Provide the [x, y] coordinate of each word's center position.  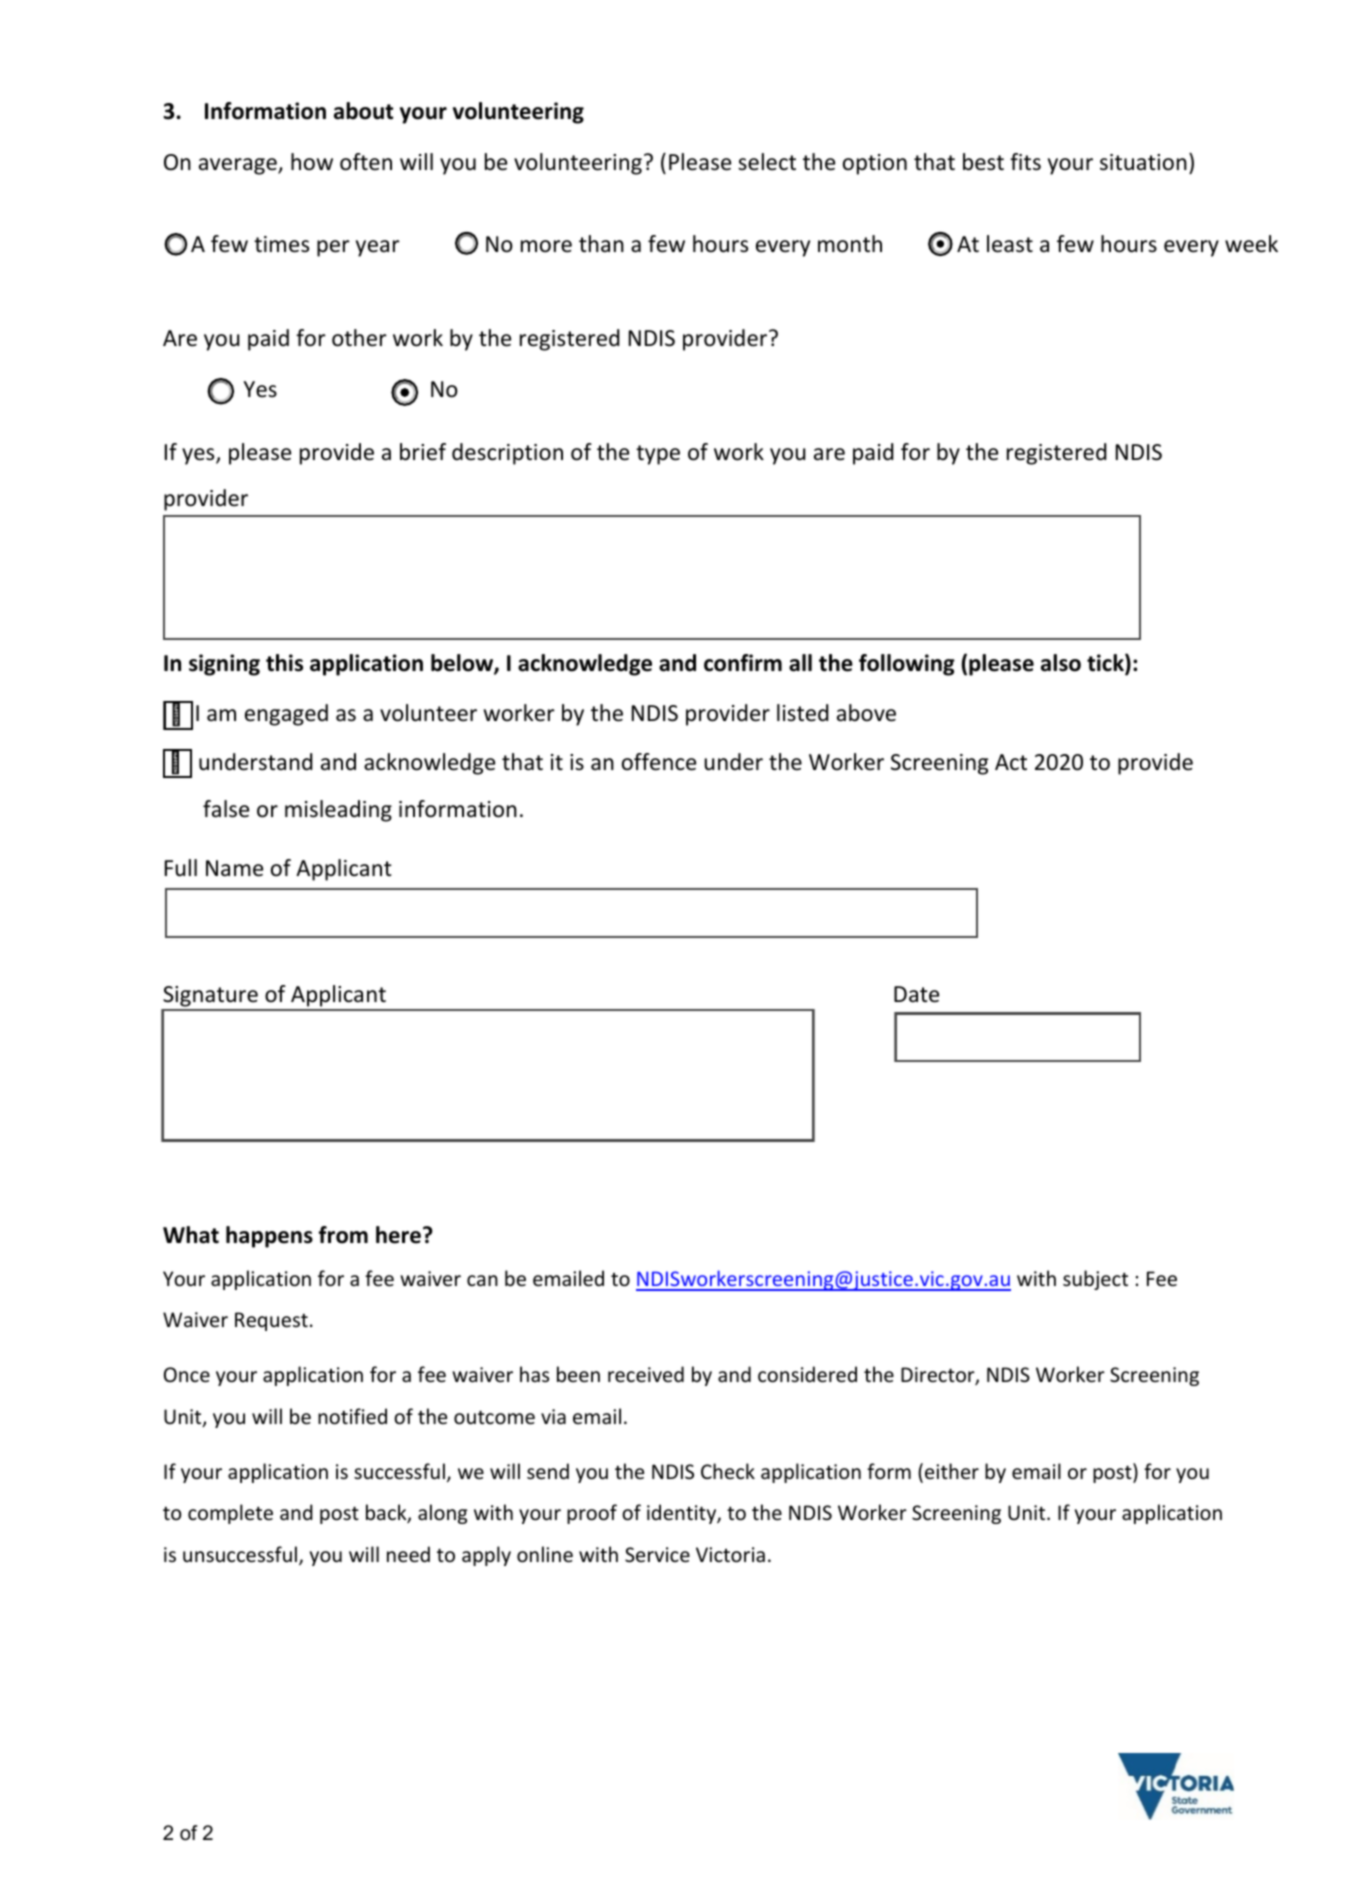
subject [1095, 1280]
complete [230, 1514]
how [312, 162]
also [1061, 663]
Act [1011, 762]
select [767, 162]
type [658, 455]
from [343, 1235]
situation [1143, 162]
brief [423, 452]
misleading [338, 811]
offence [659, 762]
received [646, 1374]
